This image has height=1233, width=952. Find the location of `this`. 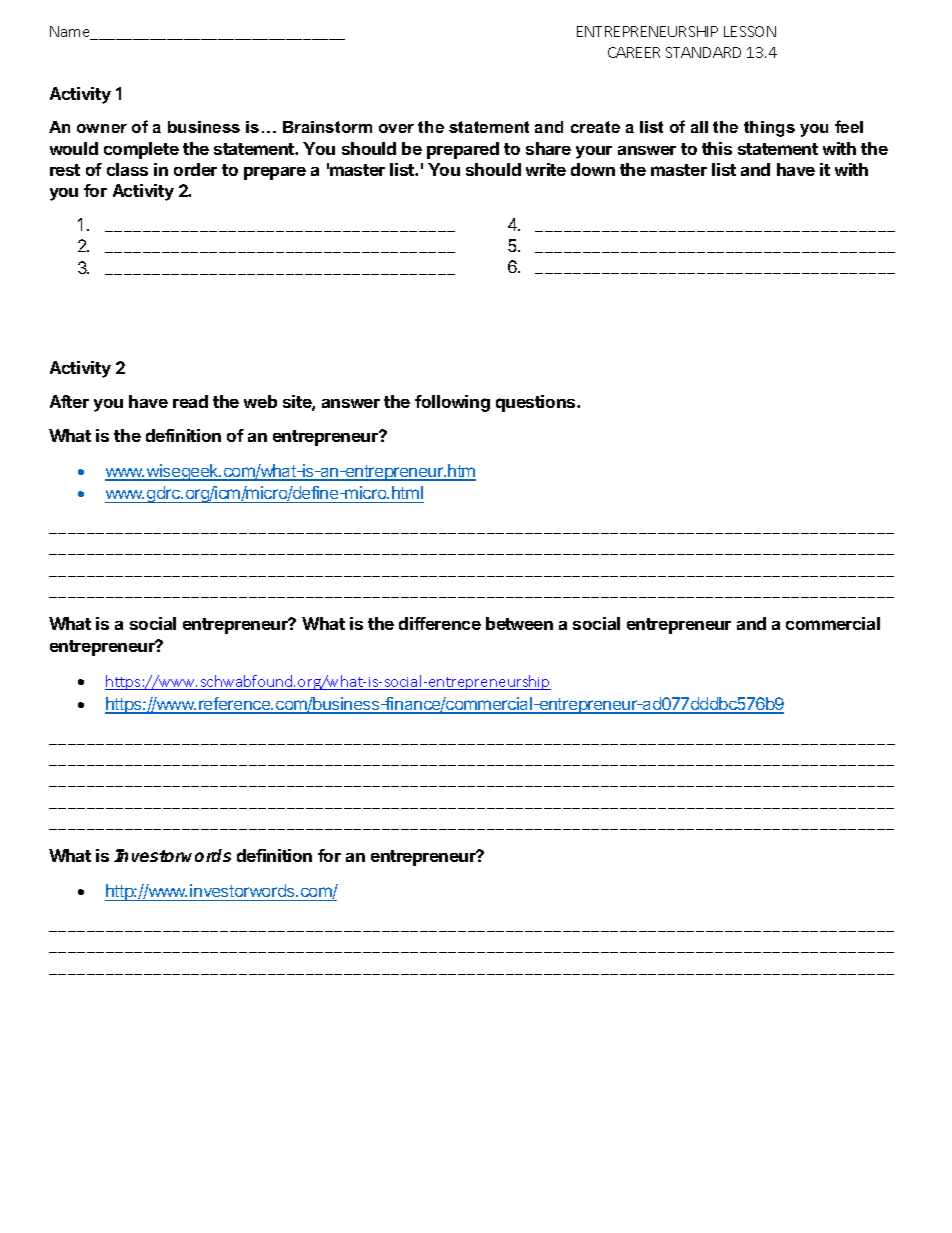

this is located at coordinates (717, 148).
